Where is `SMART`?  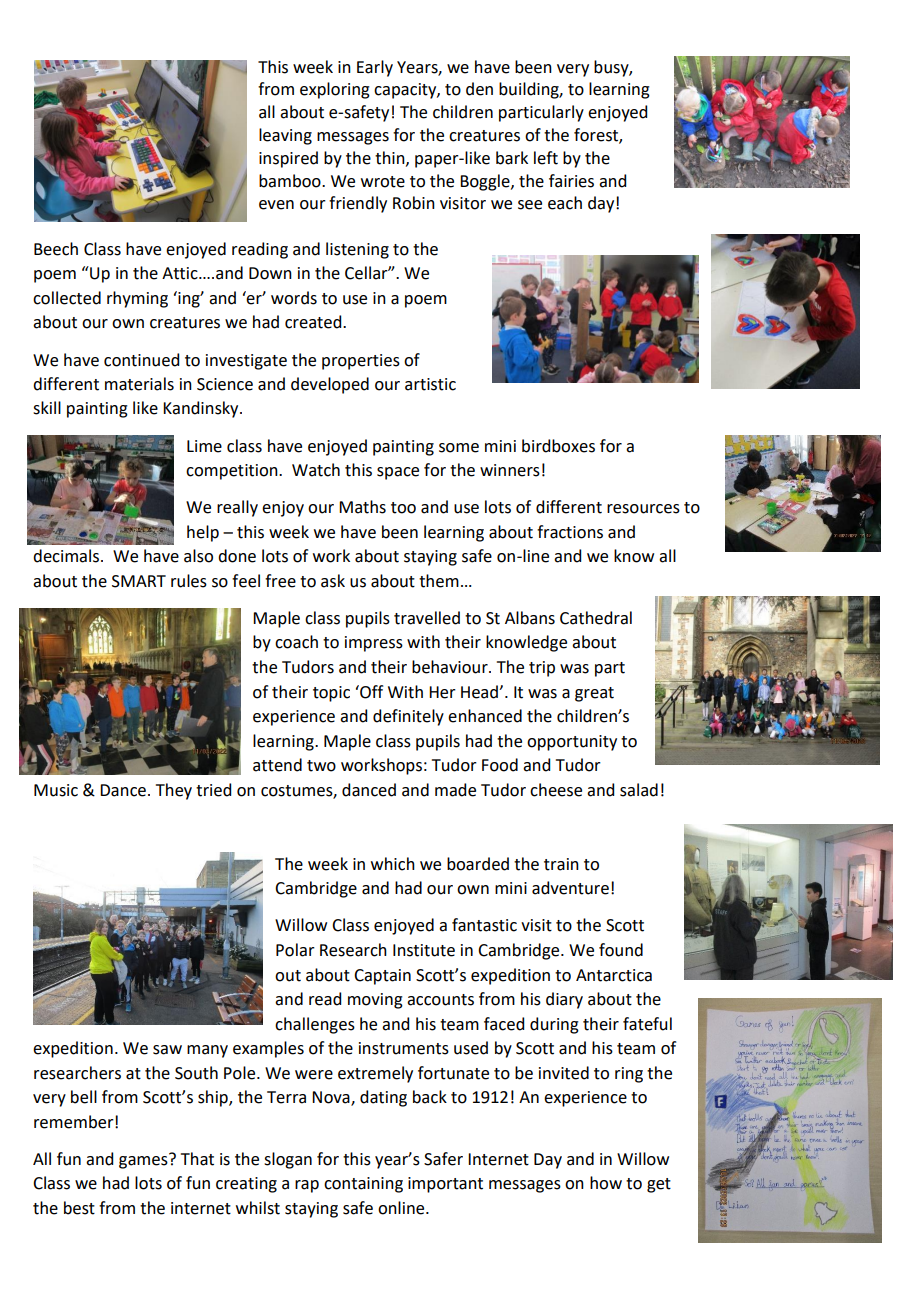
SMART is located at coordinates (139, 581).
